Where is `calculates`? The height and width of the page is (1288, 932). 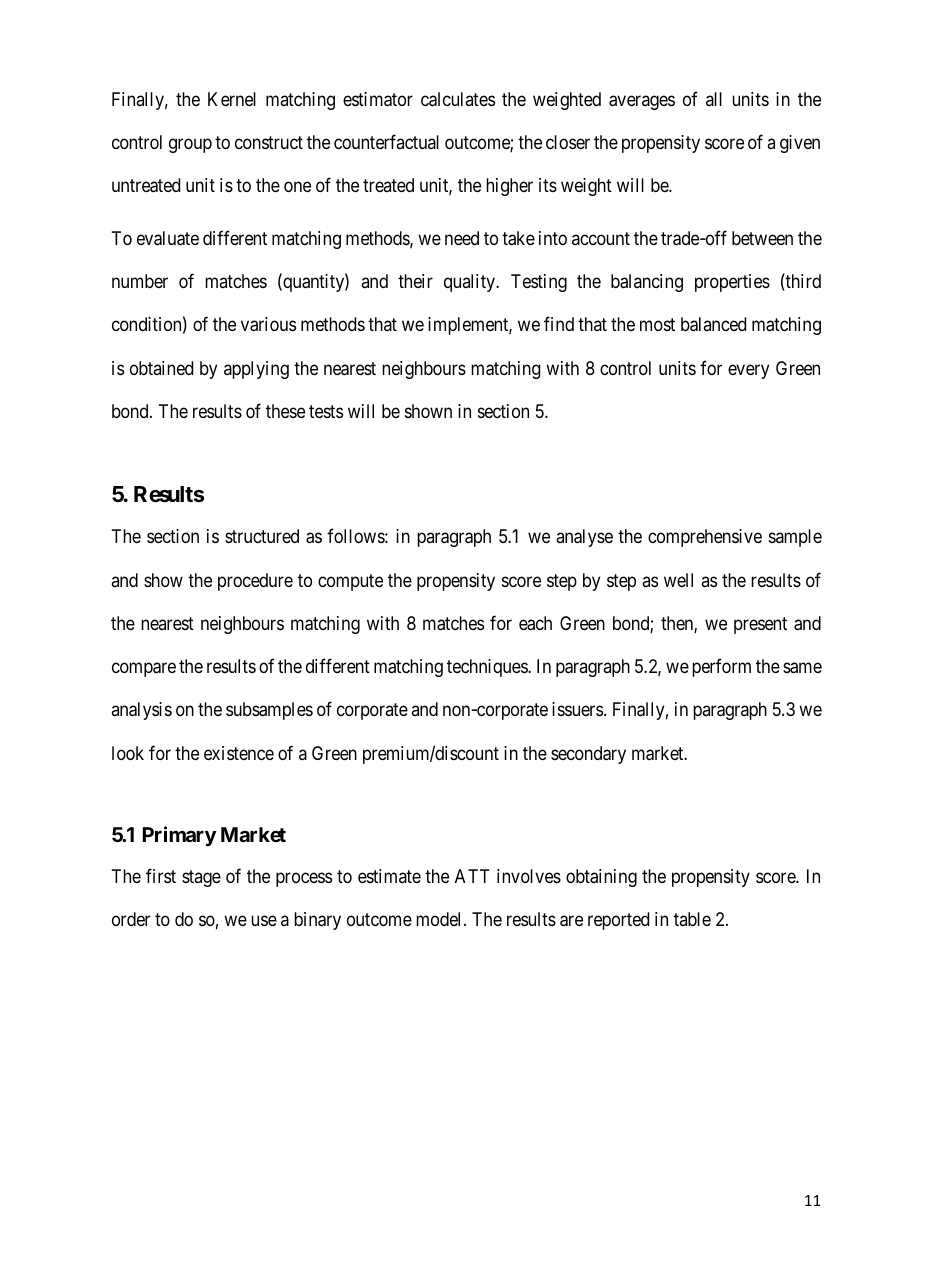
calculates is located at coordinates (458, 99).
